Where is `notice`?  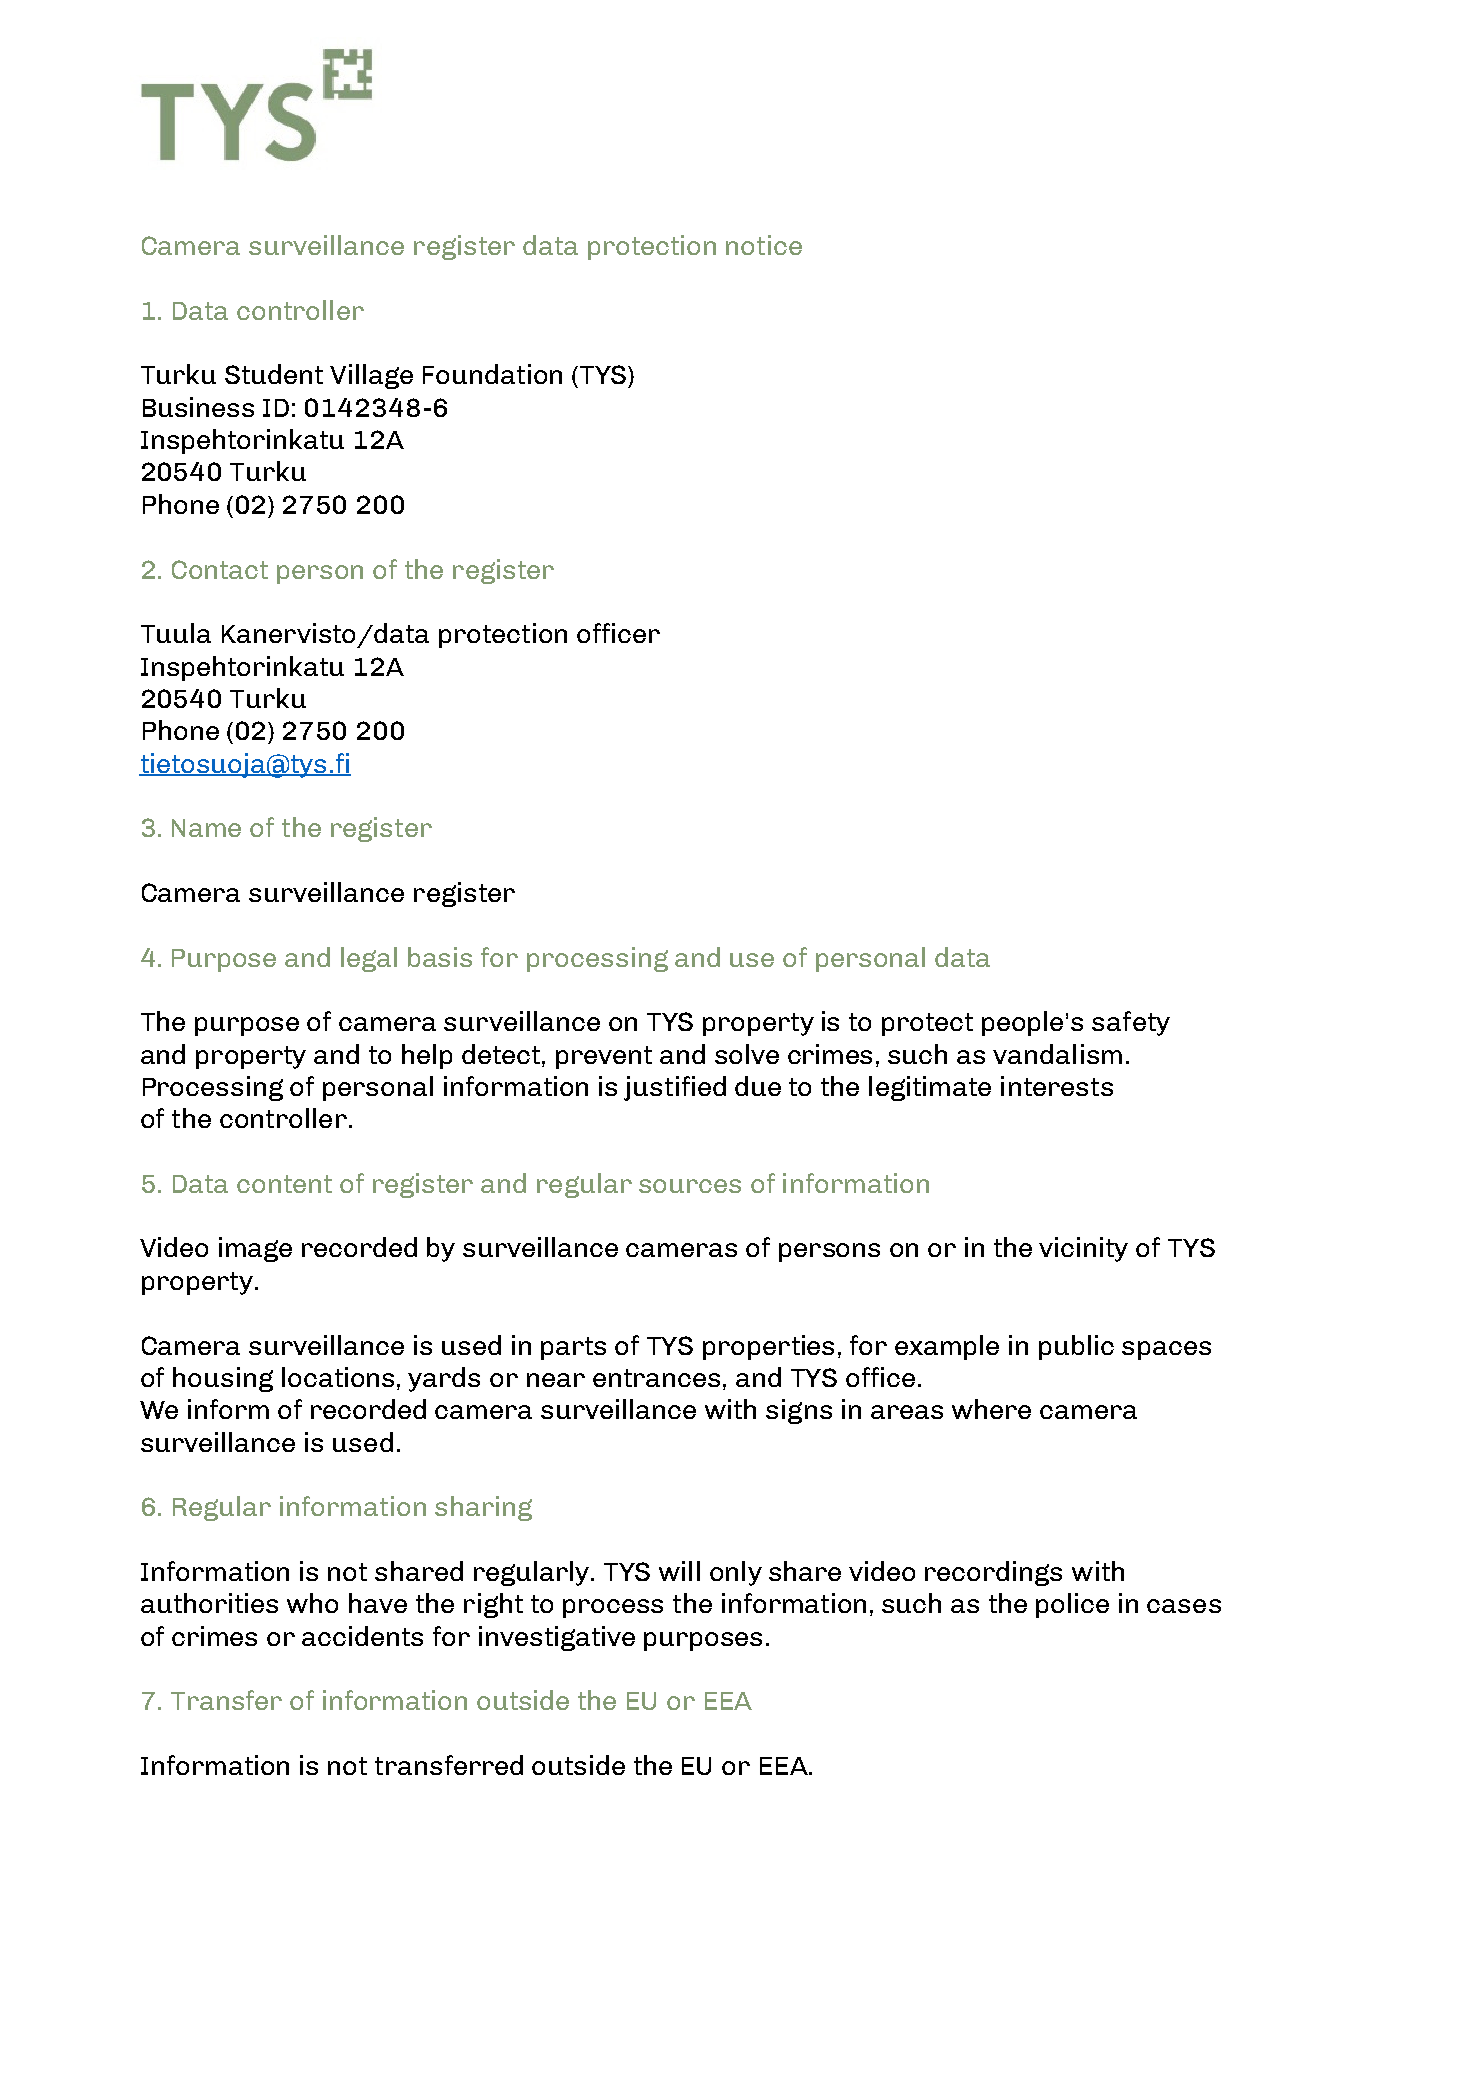 notice is located at coordinates (764, 245).
